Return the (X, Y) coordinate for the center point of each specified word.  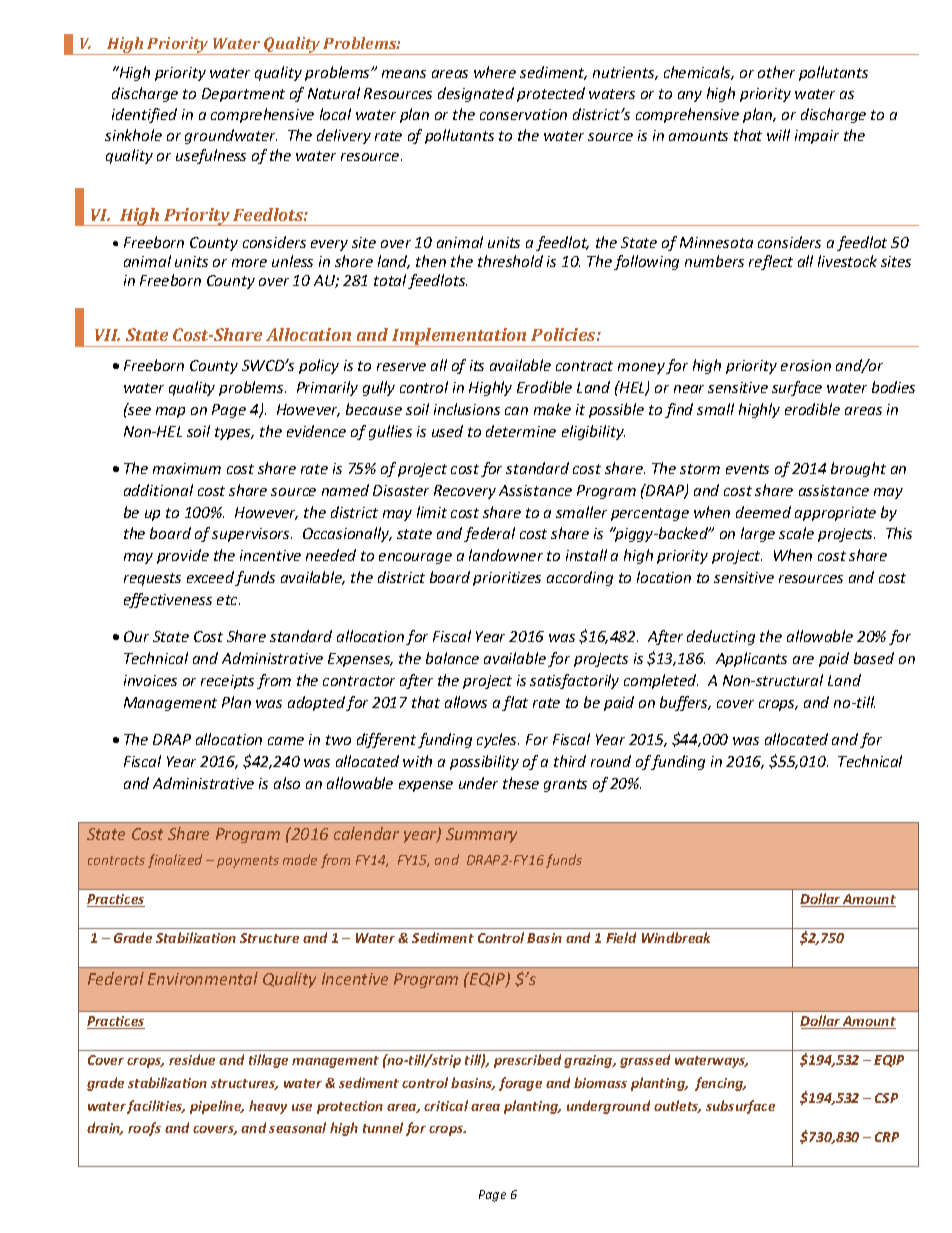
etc (228, 600)
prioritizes (507, 579)
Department (243, 95)
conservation (523, 114)
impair (817, 137)
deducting (721, 637)
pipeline (217, 1107)
